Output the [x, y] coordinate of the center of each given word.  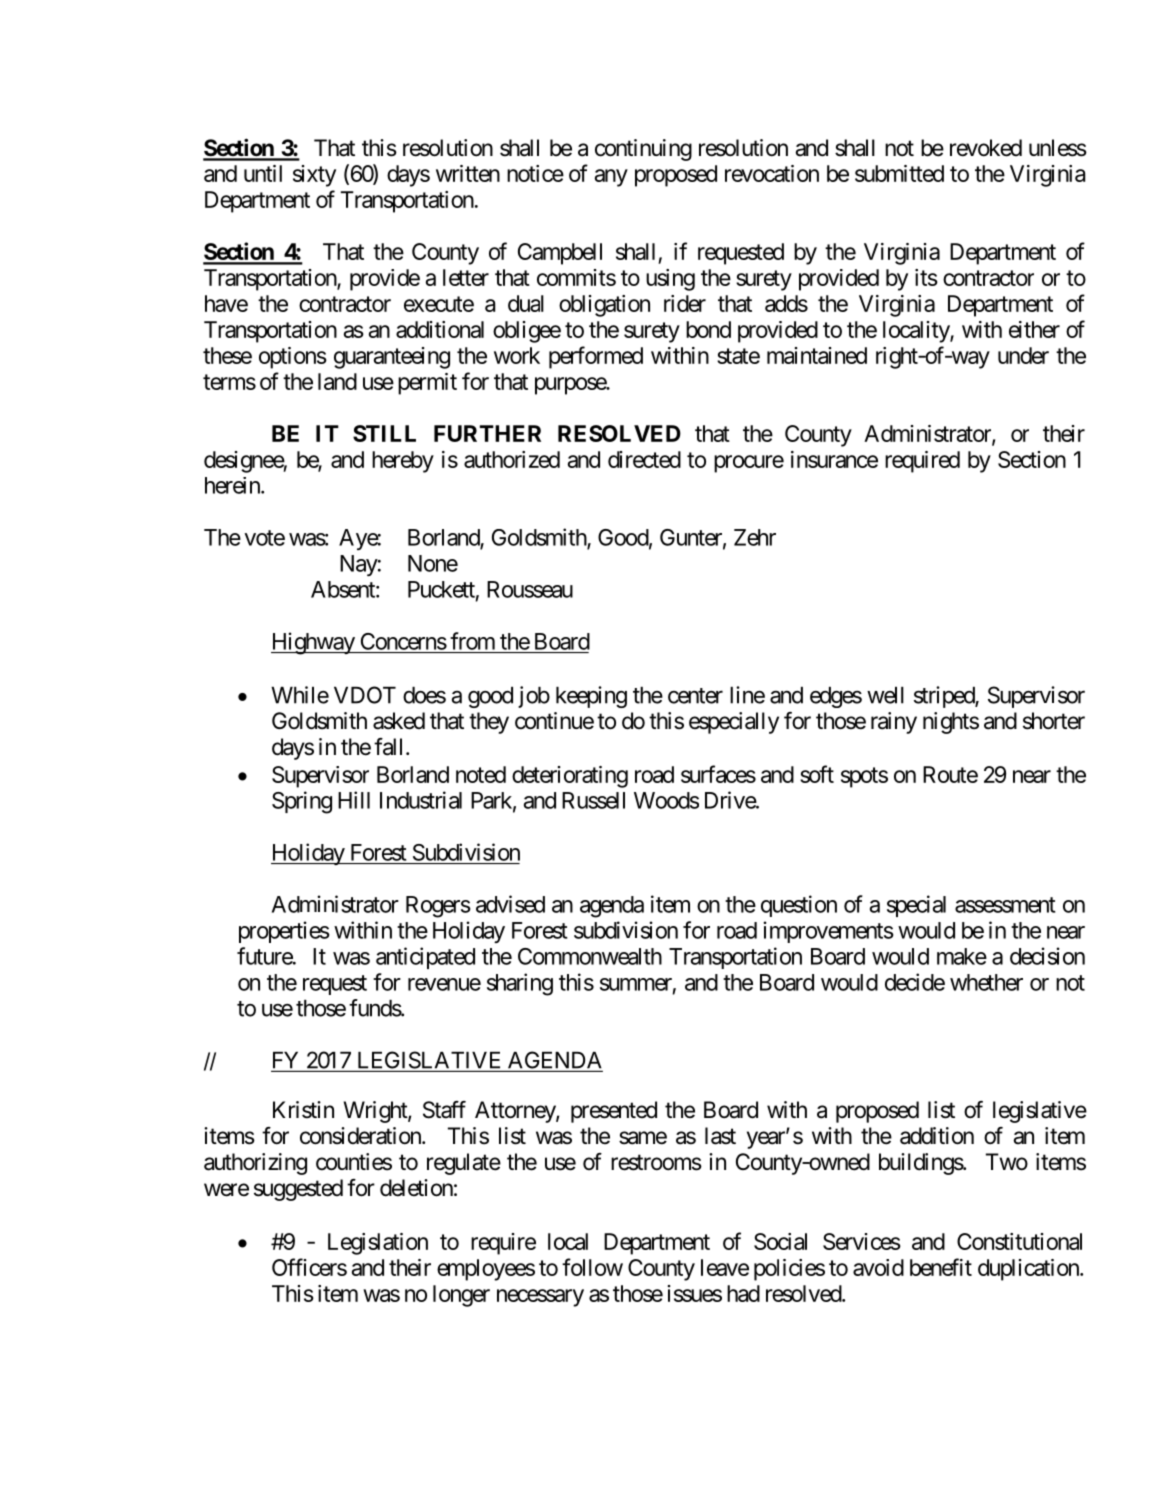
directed [644, 459]
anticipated [425, 958]
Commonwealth [590, 956]
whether [986, 982]
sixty [314, 176]
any [611, 178]
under [1023, 355]
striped [945, 697]
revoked [986, 148]
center [695, 696]
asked [399, 721]
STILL [384, 433]
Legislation [378, 1244]
